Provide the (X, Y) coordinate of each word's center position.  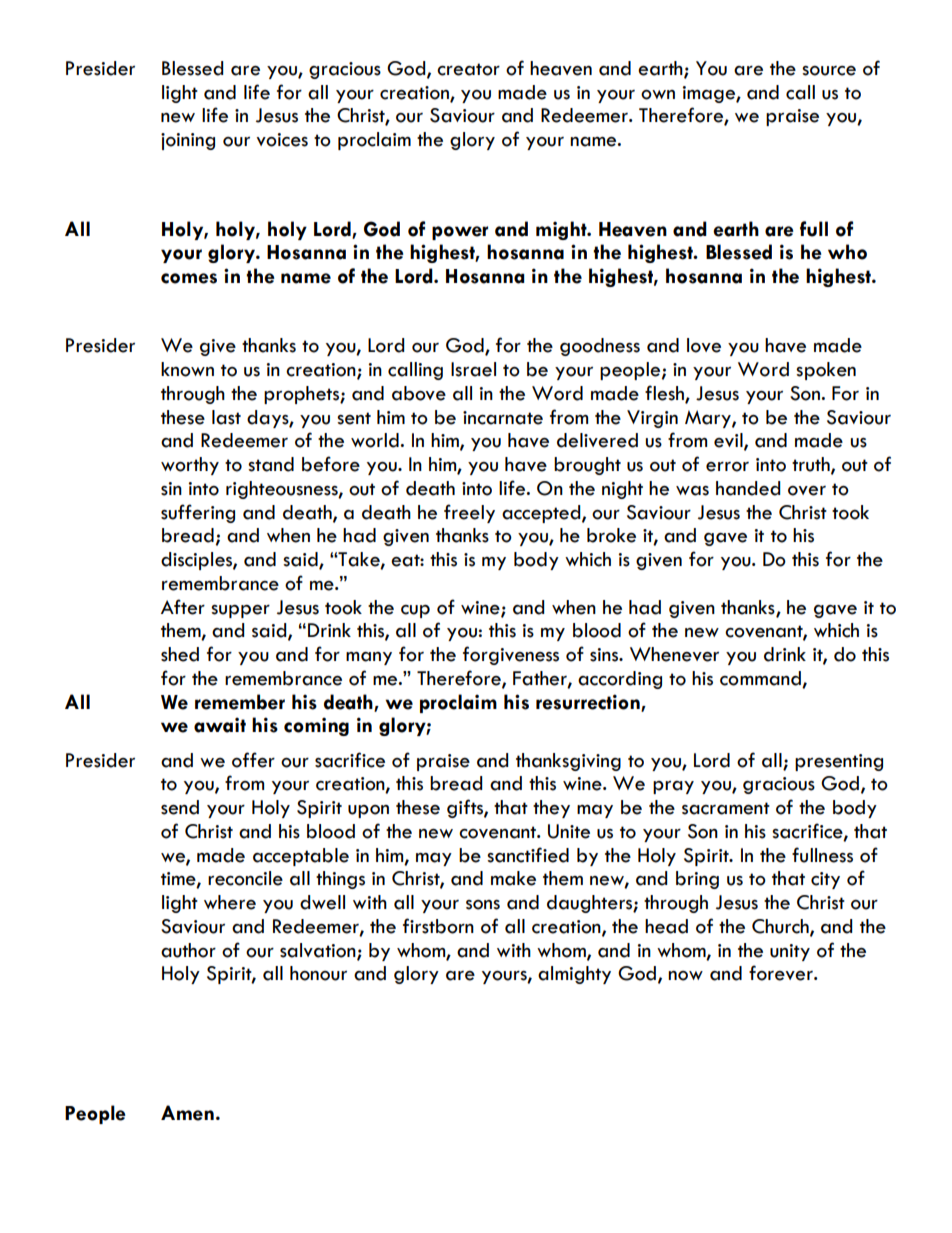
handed (748, 488)
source (829, 71)
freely (469, 513)
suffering (198, 513)
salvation (319, 951)
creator (468, 69)
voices (282, 140)
